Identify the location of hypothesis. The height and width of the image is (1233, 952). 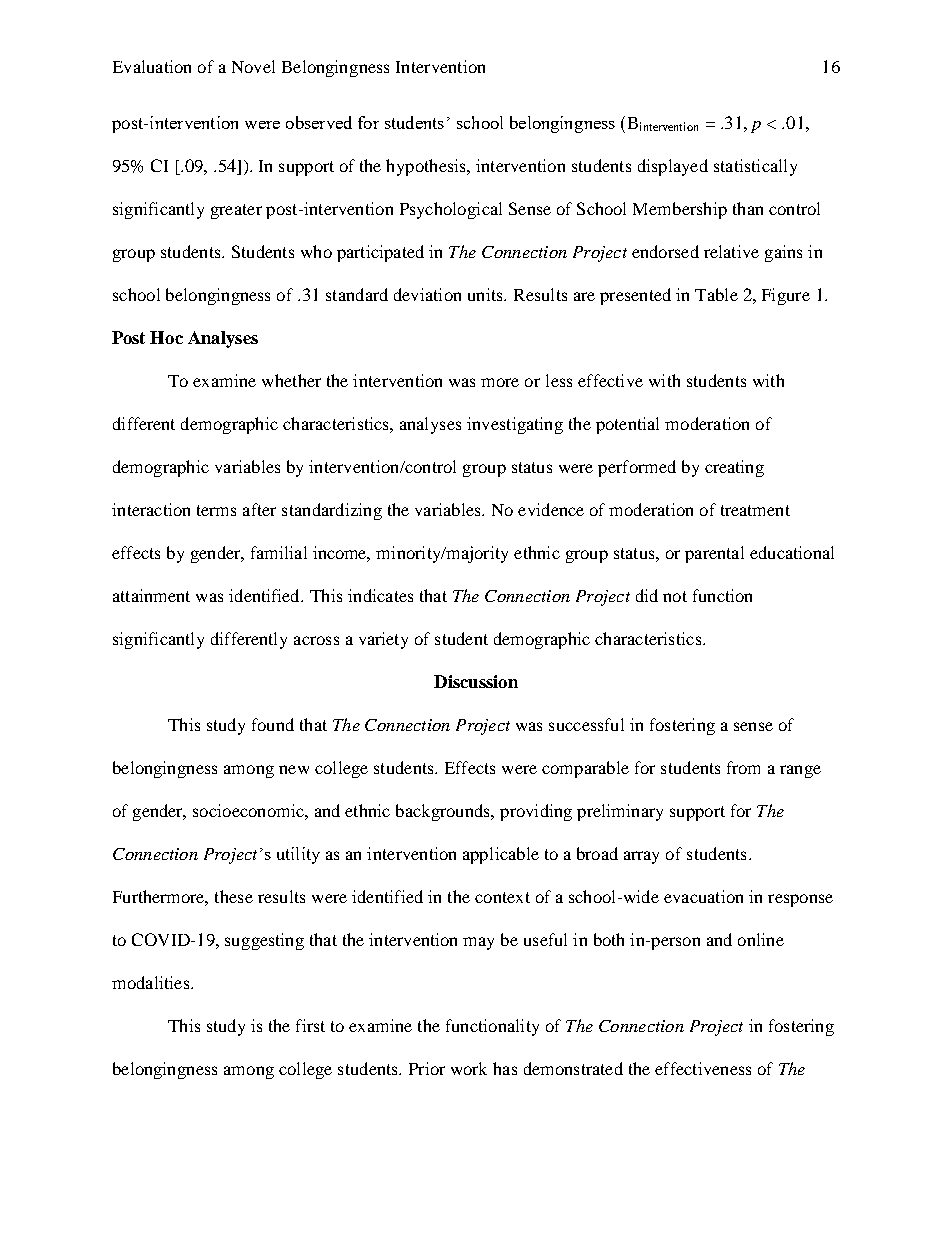
(427, 167).
